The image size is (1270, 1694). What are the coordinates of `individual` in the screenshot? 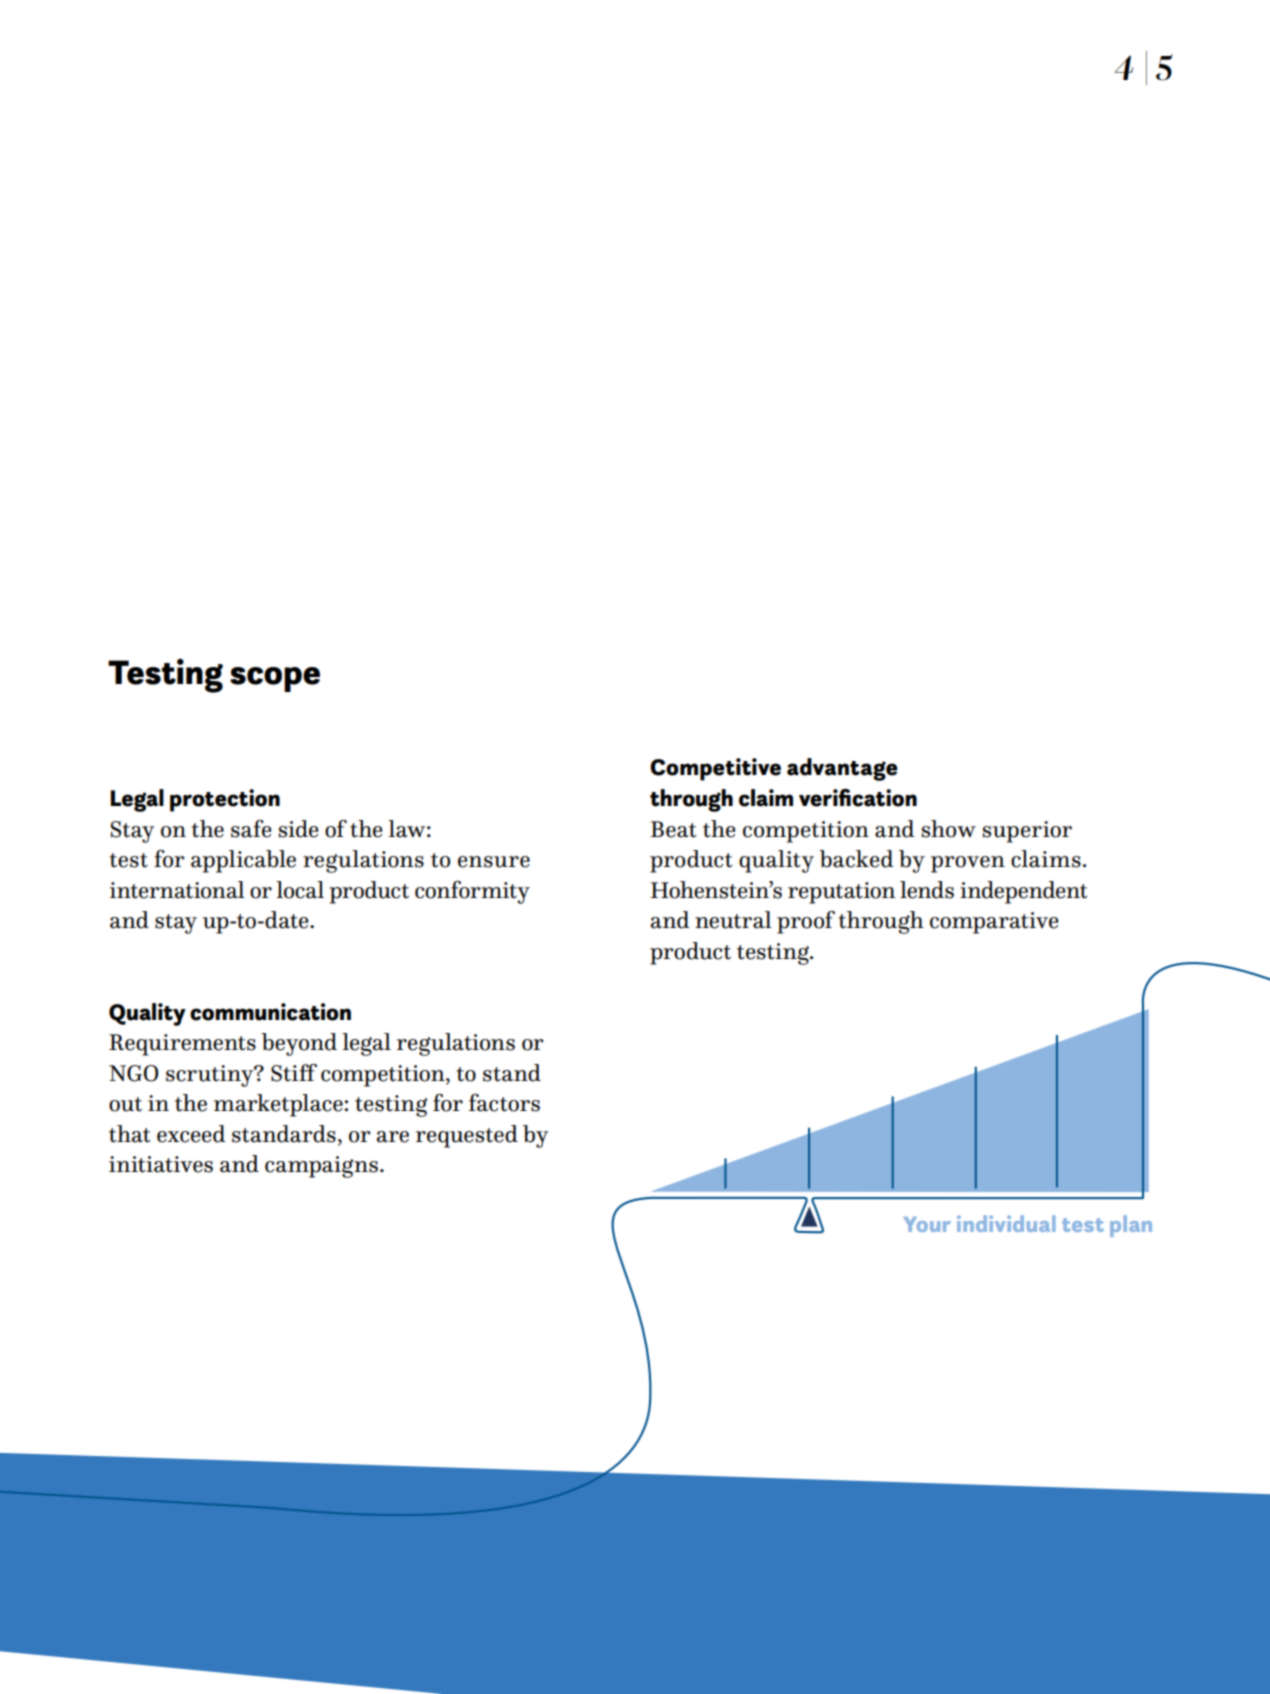 It's located at (1006, 1223).
